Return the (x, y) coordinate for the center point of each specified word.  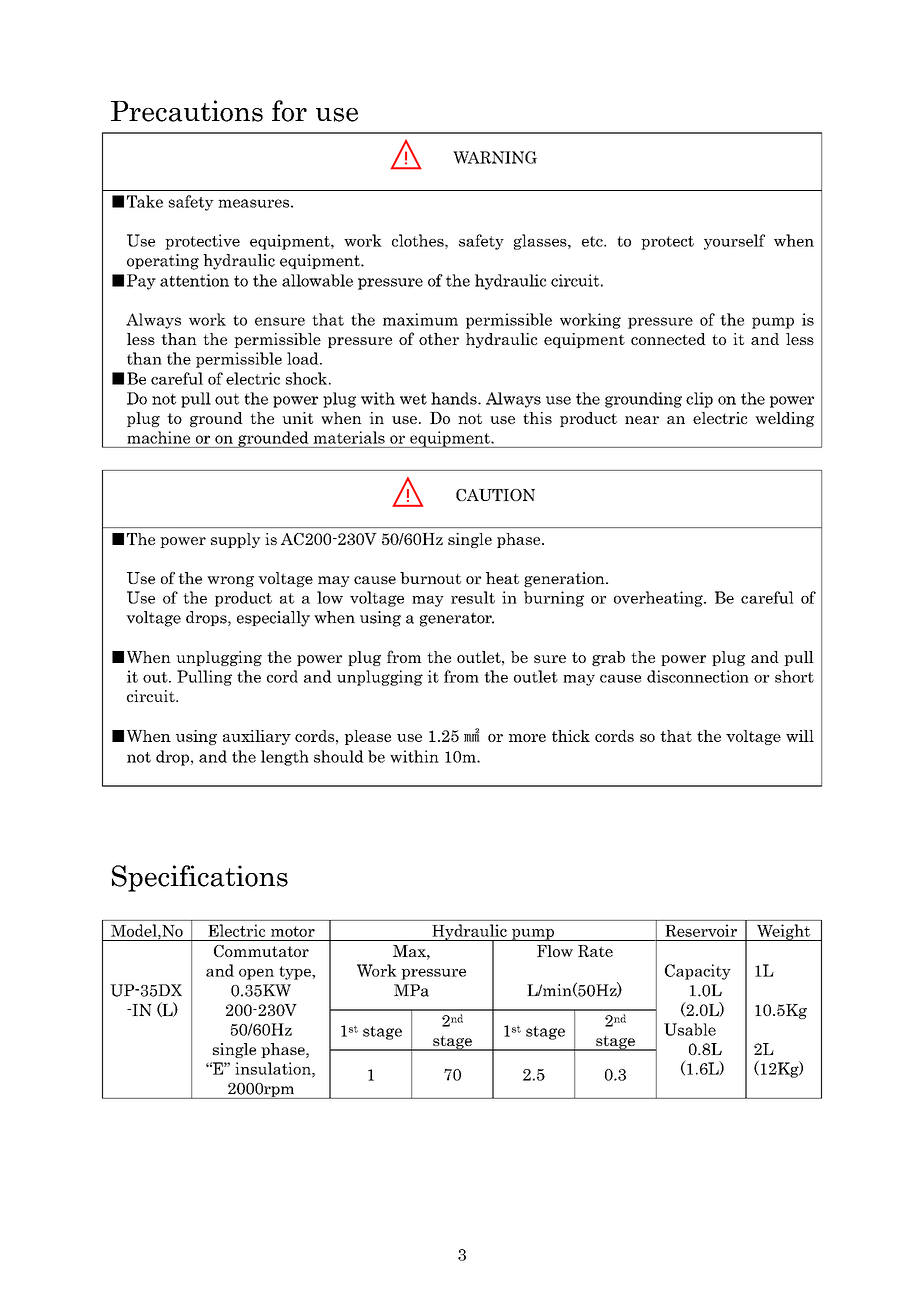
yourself (734, 242)
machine (159, 437)
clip (699, 400)
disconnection (698, 676)
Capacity (698, 972)
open (256, 974)
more (527, 738)
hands (455, 398)
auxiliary (257, 737)
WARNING (495, 157)
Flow (555, 951)
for (289, 111)
